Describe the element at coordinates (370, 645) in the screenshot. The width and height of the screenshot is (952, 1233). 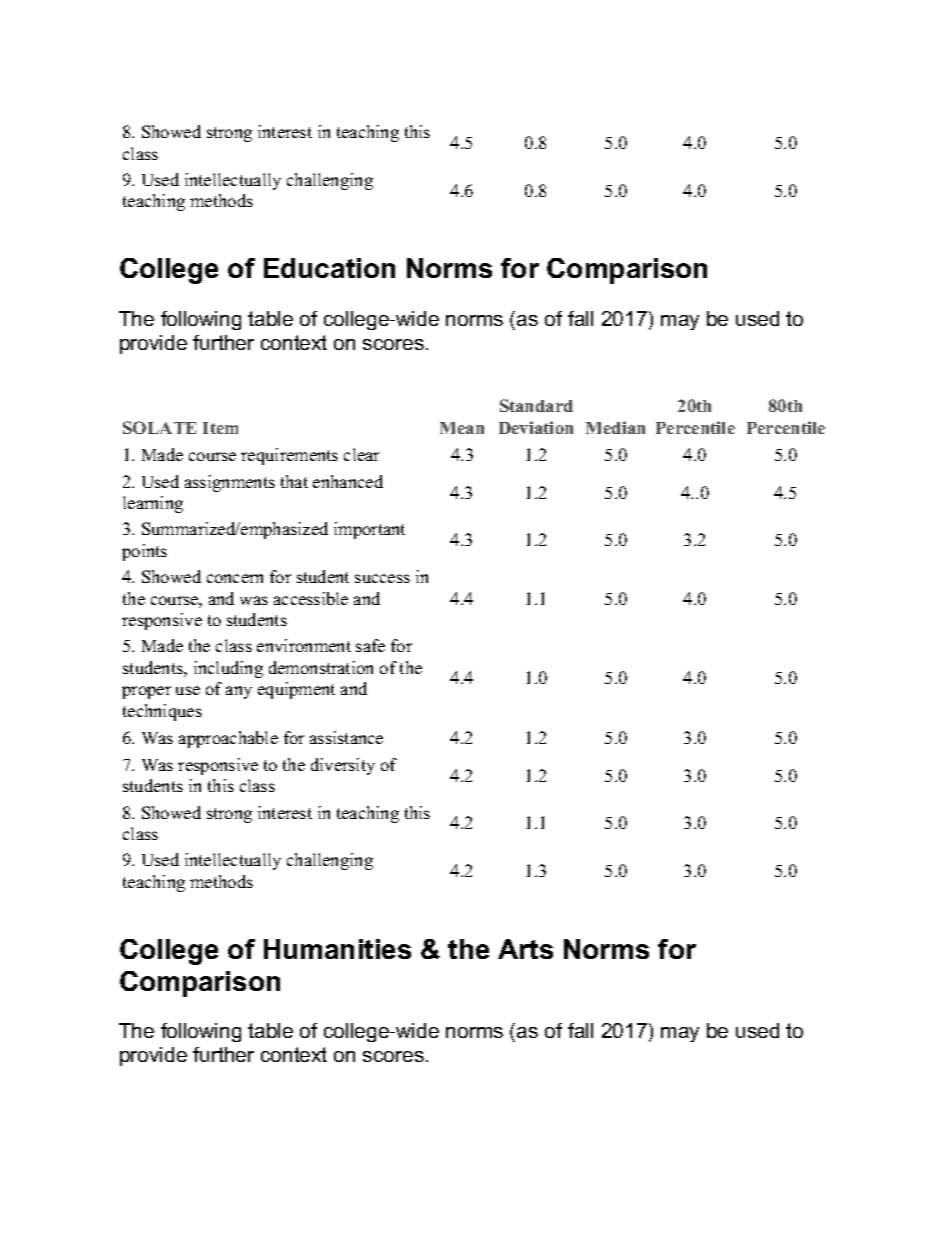
I see `safe` at that location.
